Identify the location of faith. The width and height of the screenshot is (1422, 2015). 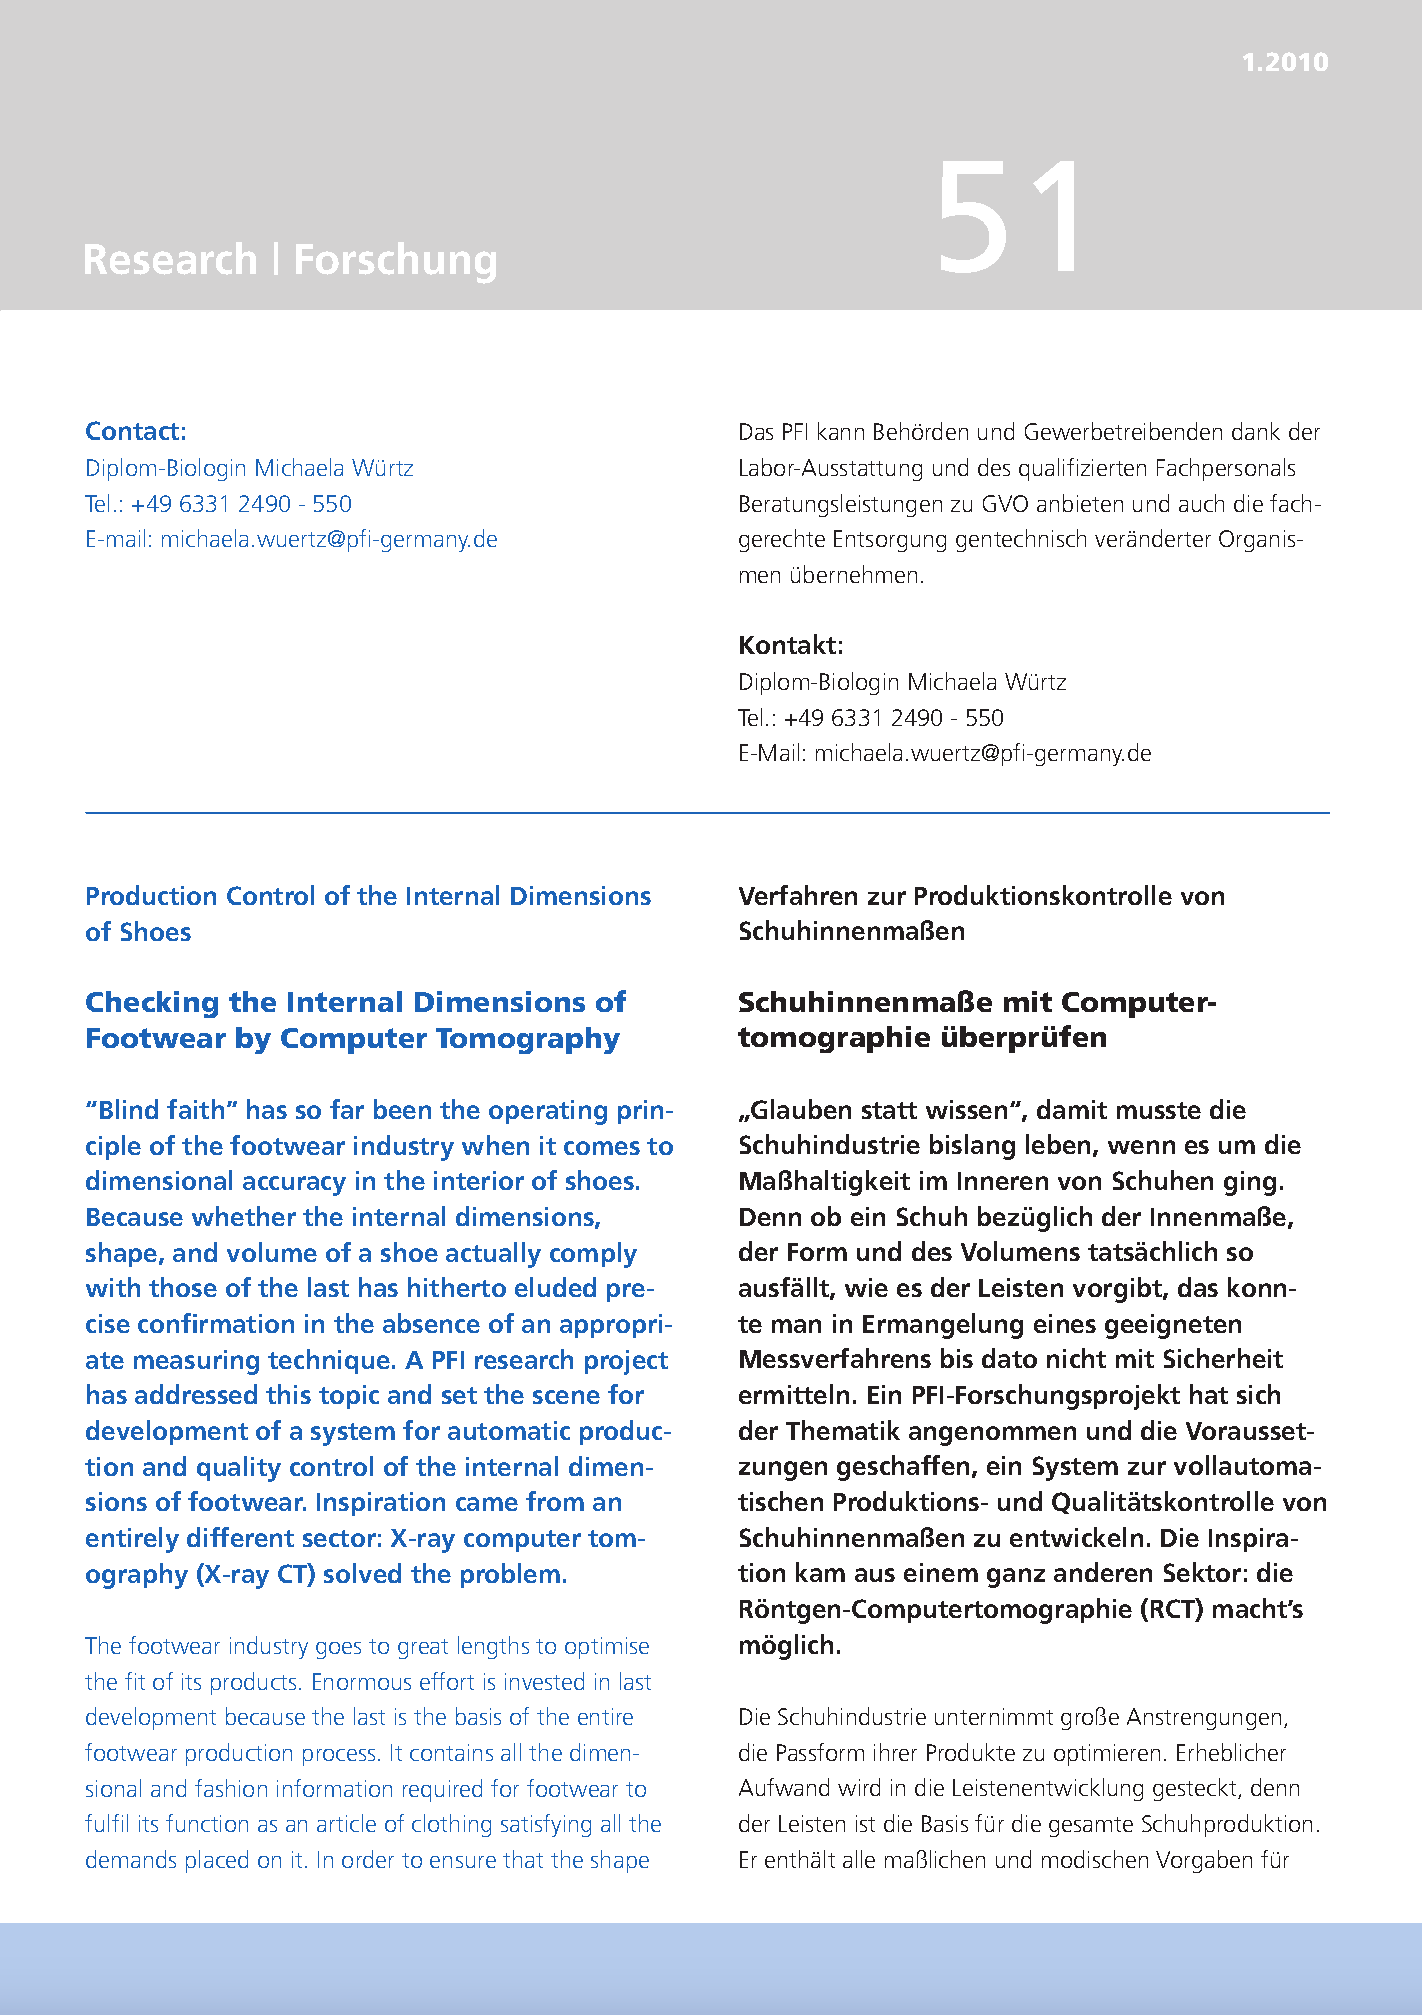
(195, 1109).
